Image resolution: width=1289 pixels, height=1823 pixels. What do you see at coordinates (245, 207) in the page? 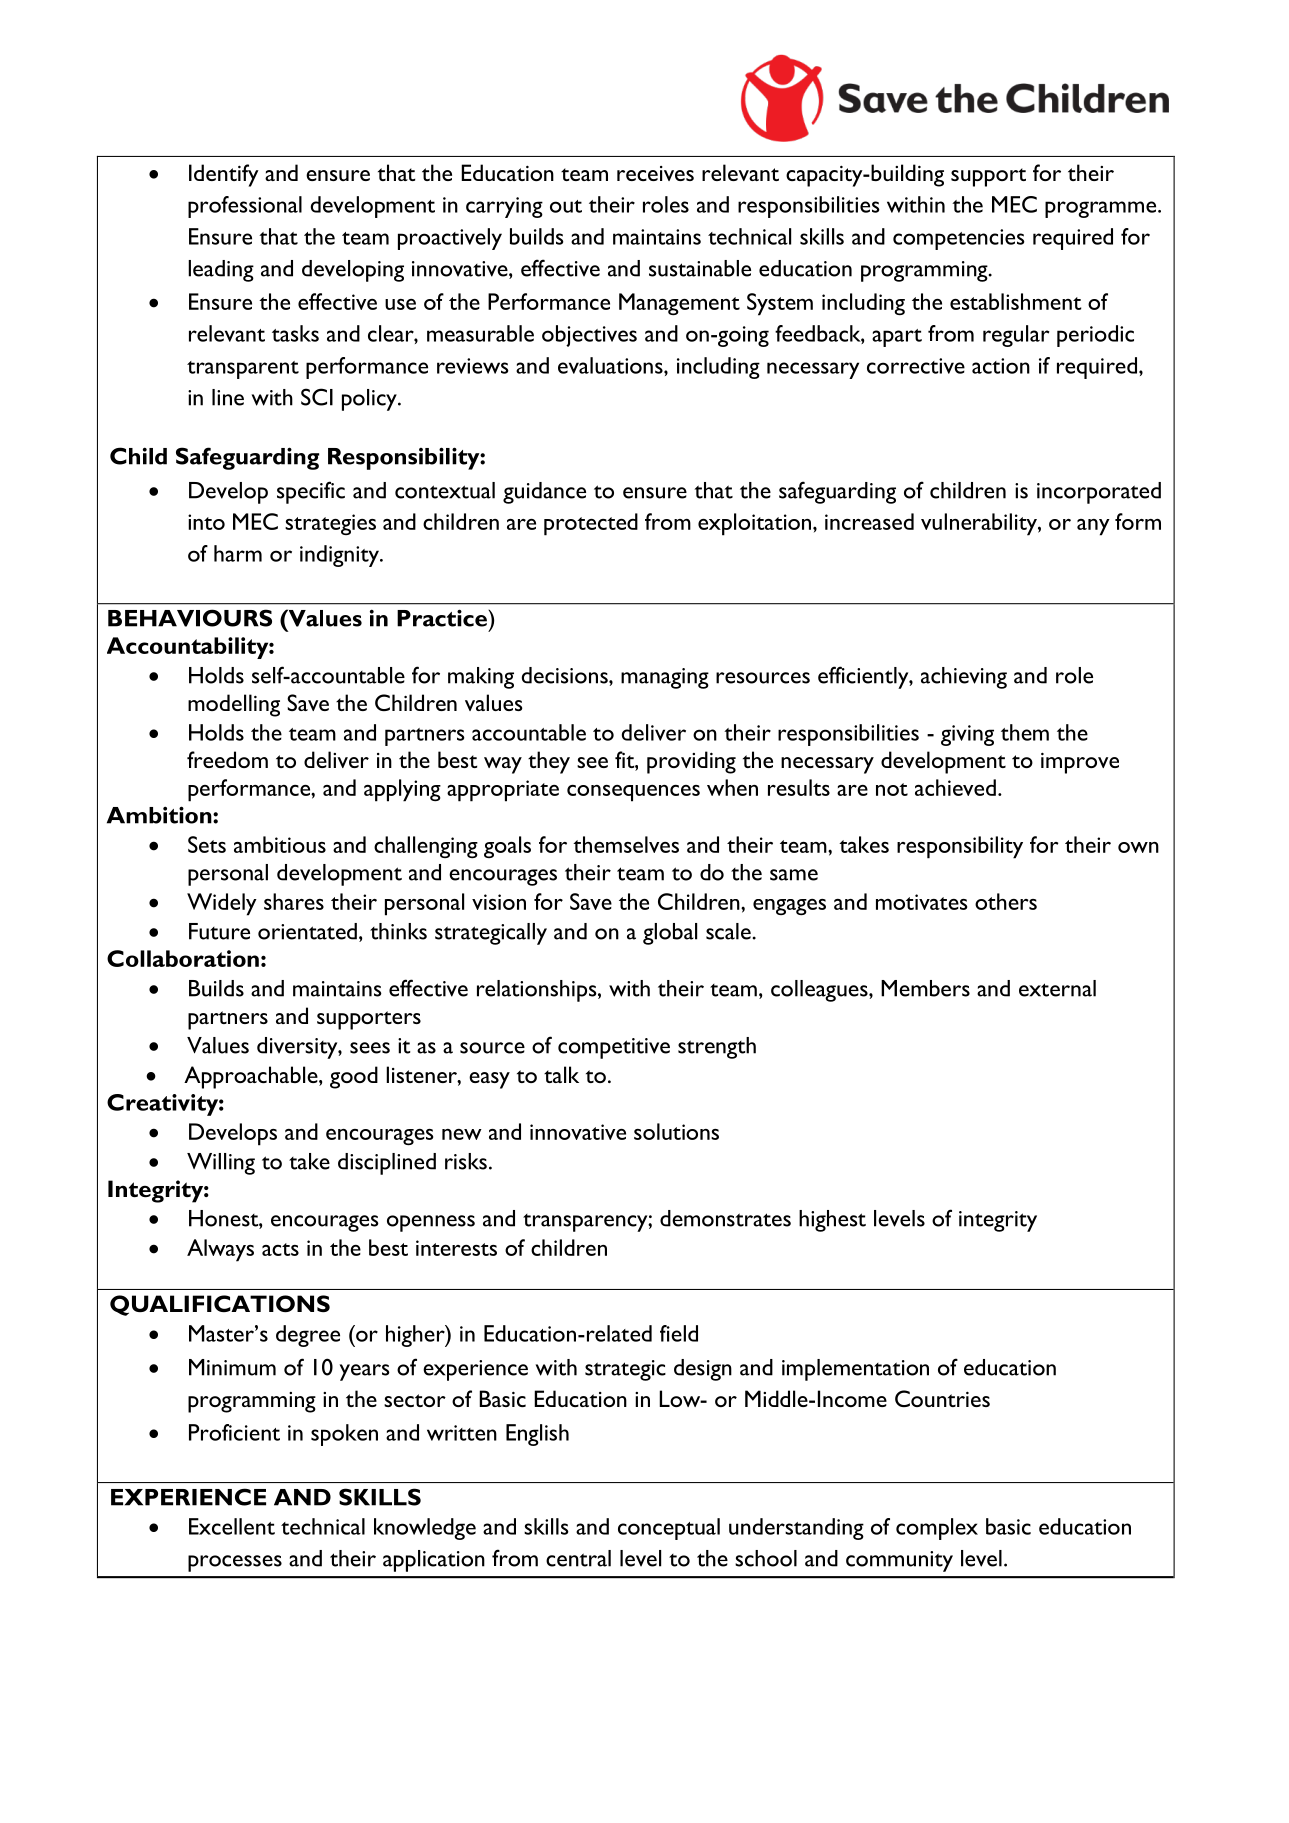
I see `professional` at bounding box center [245, 207].
